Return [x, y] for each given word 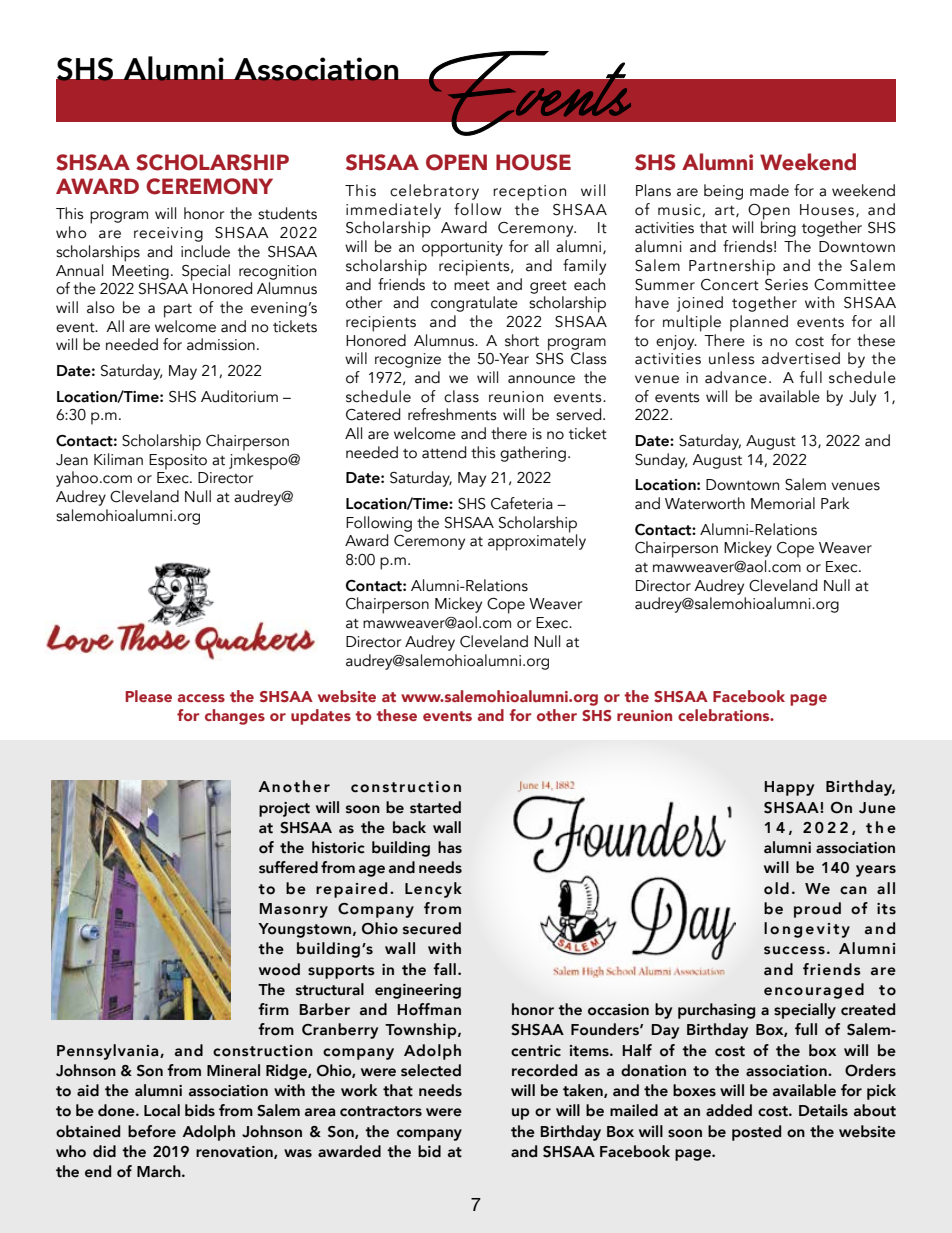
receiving [168, 234]
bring [778, 228]
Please [148, 696]
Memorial [783, 503]
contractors [381, 1111]
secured [432, 928]
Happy [789, 788]
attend [444, 452]
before [152, 1131]
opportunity [462, 249]
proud [817, 910]
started [435, 807]
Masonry [294, 910]
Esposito [178, 462]
